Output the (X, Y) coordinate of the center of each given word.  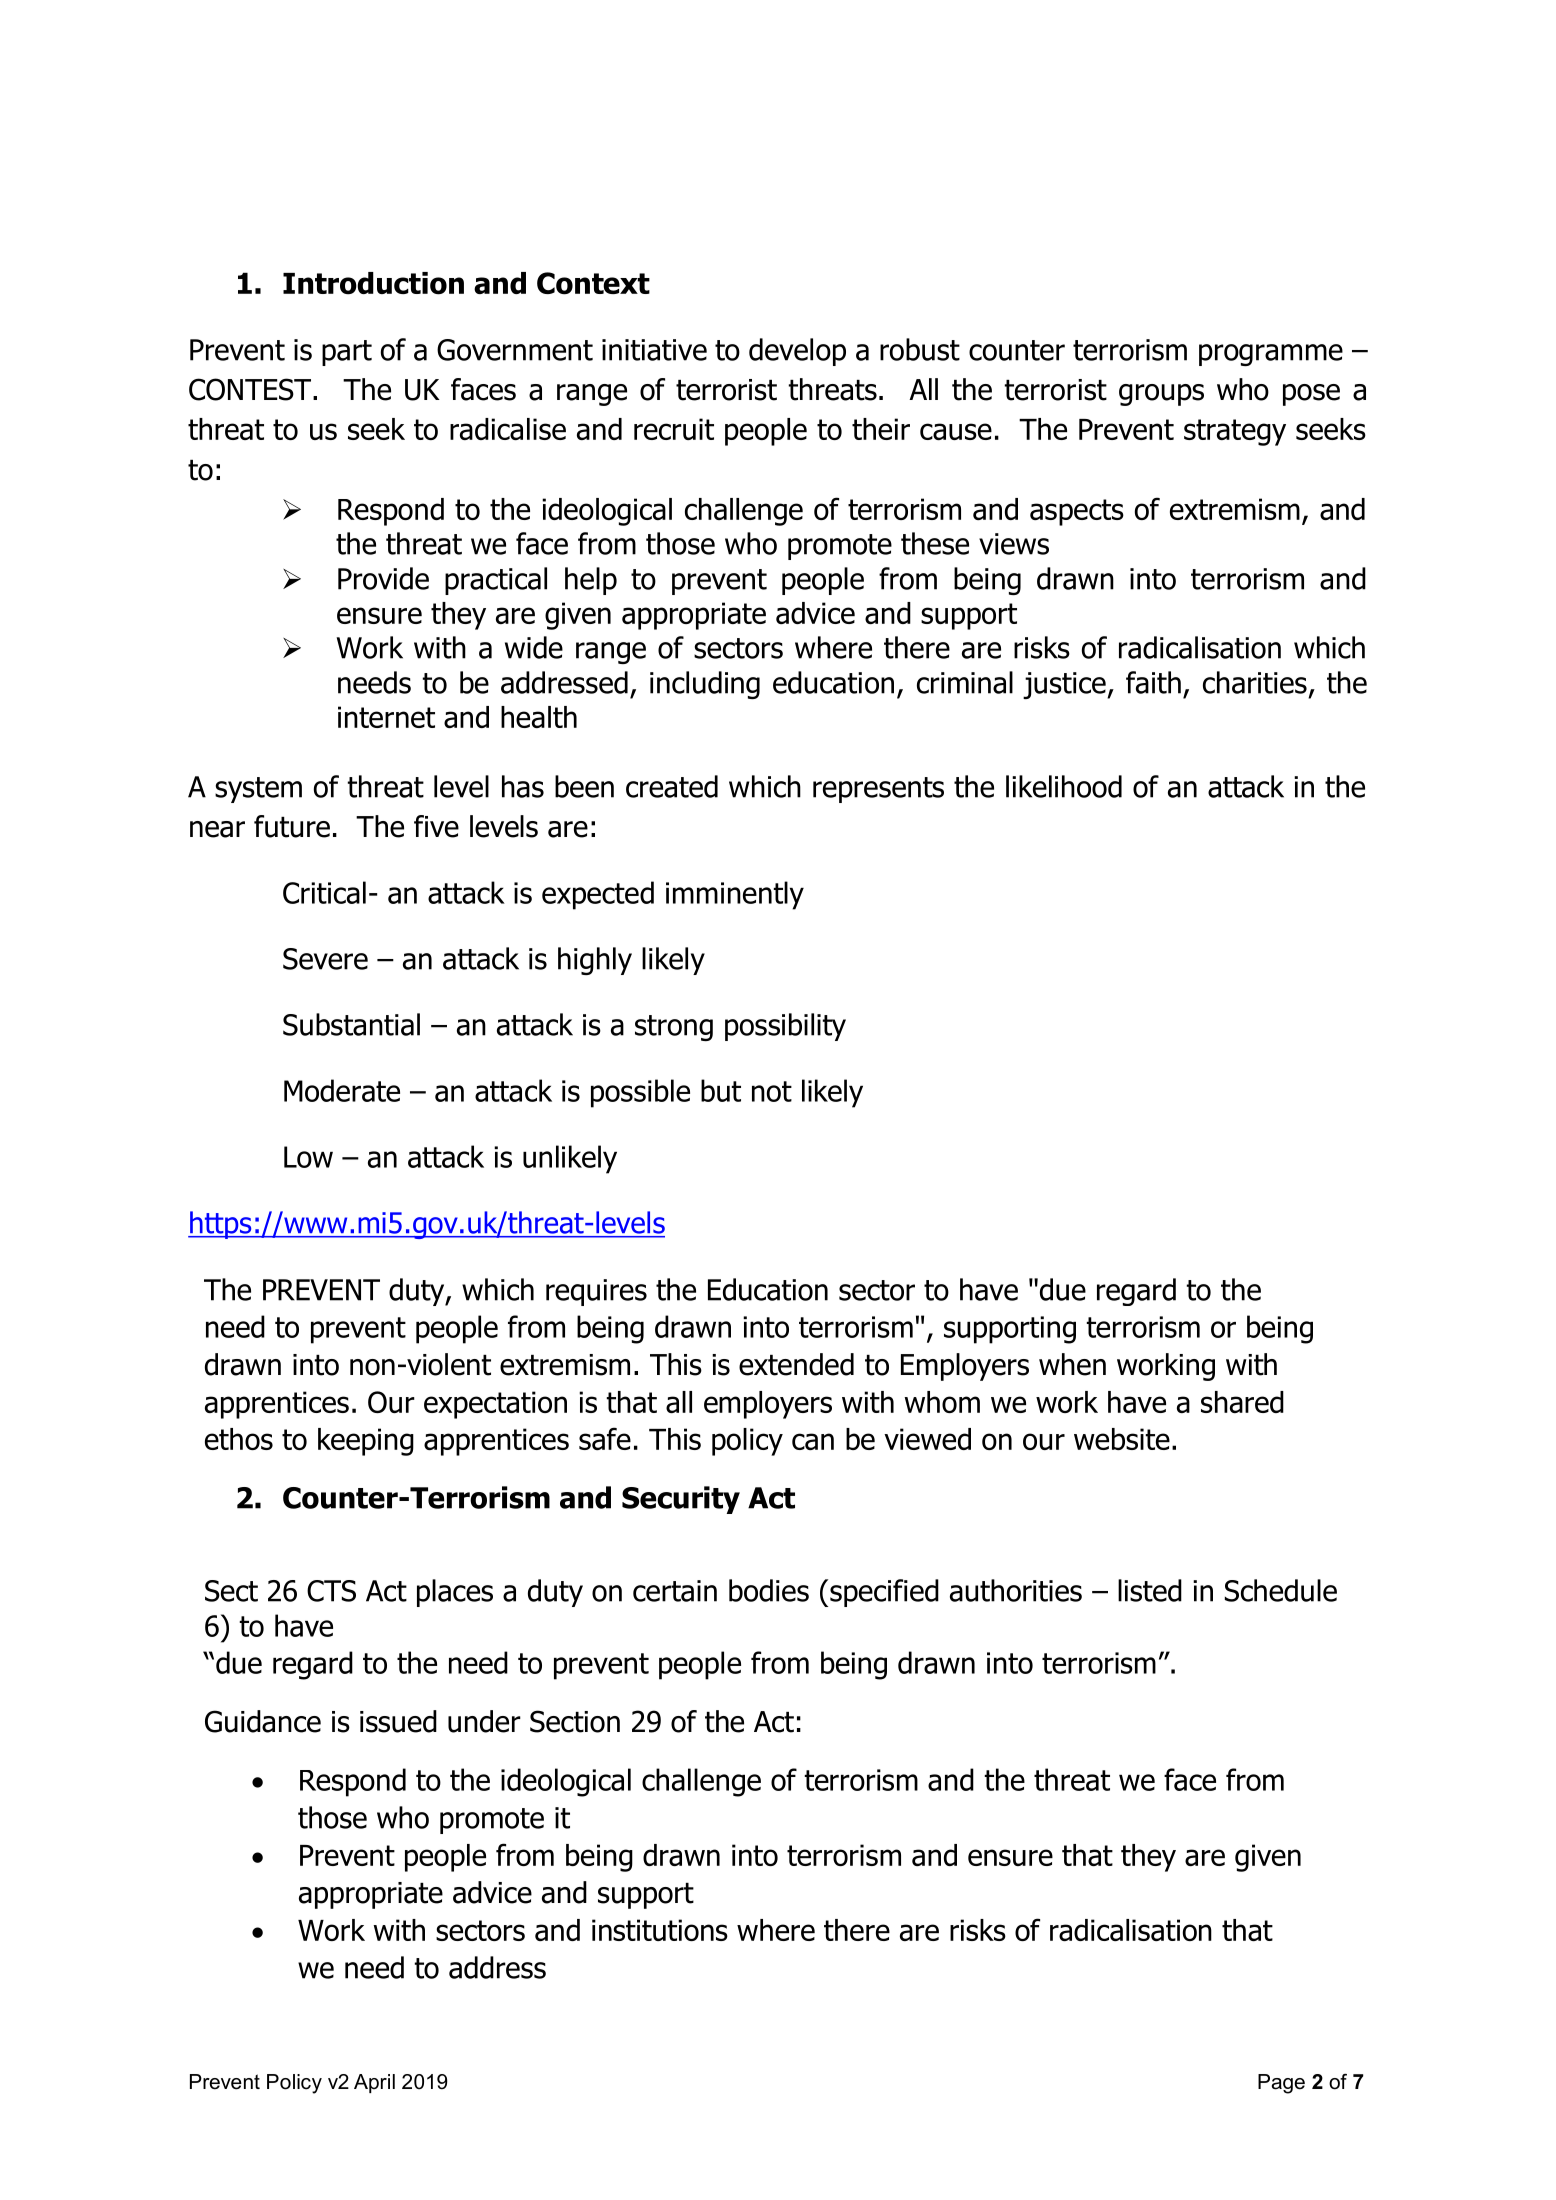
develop (797, 352)
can (813, 1441)
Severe (325, 959)
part (347, 353)
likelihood (1064, 786)
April (374, 2083)
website (1122, 1439)
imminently (735, 895)
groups (1161, 395)
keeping (366, 1442)
